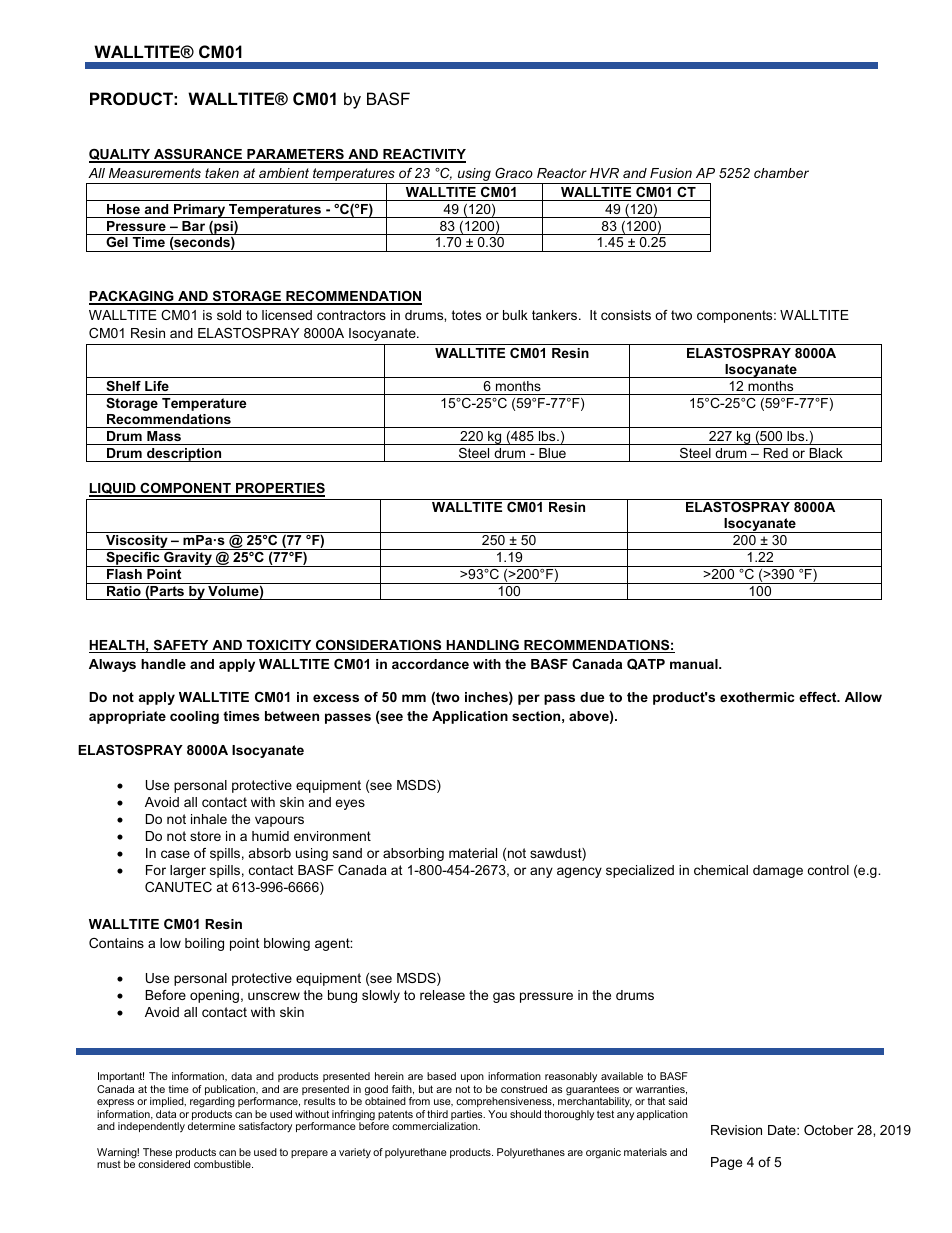  What do you see at coordinates (222, 173) in the screenshot?
I see `taken` at bounding box center [222, 173].
